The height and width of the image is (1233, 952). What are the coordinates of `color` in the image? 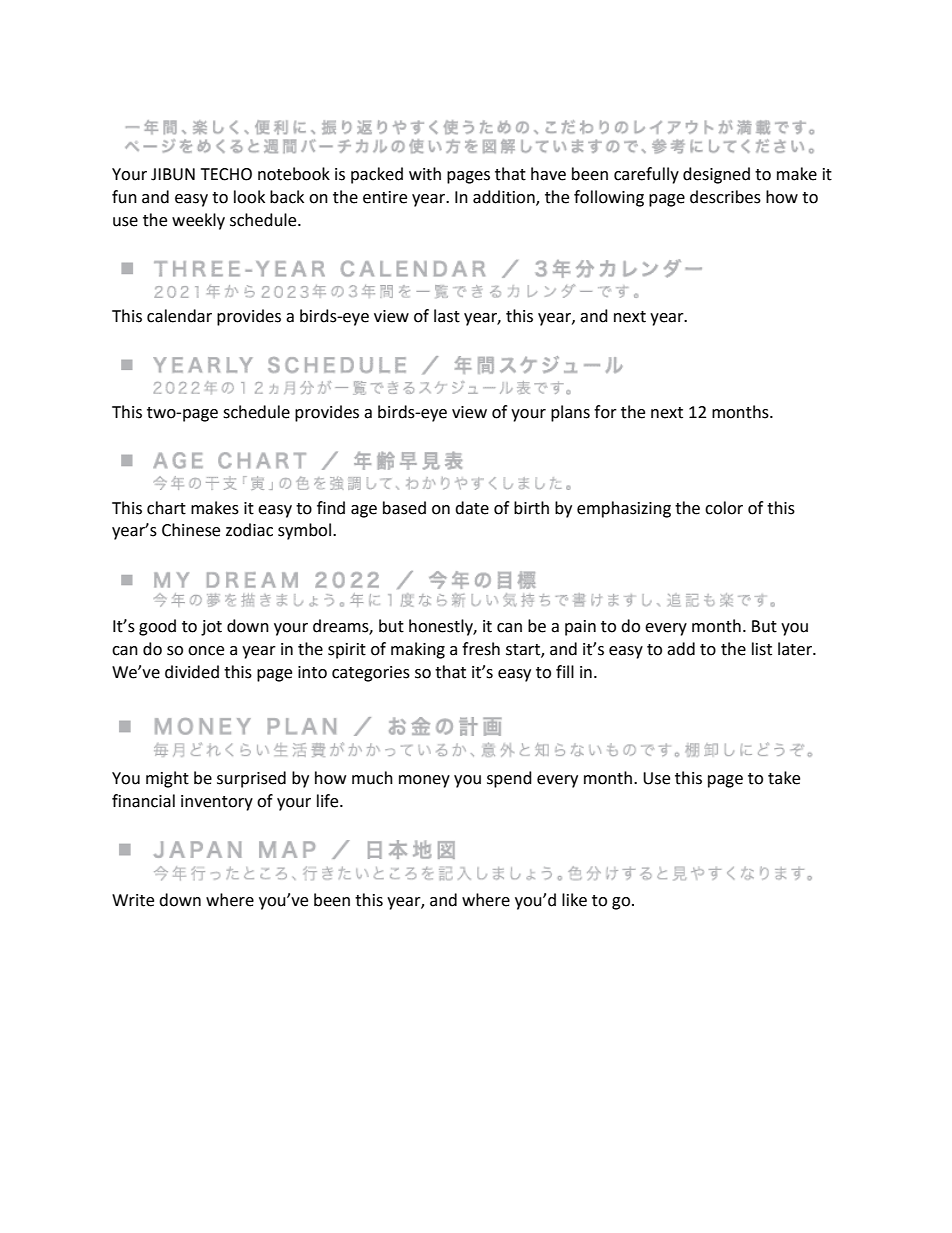 It's located at (724, 508).
